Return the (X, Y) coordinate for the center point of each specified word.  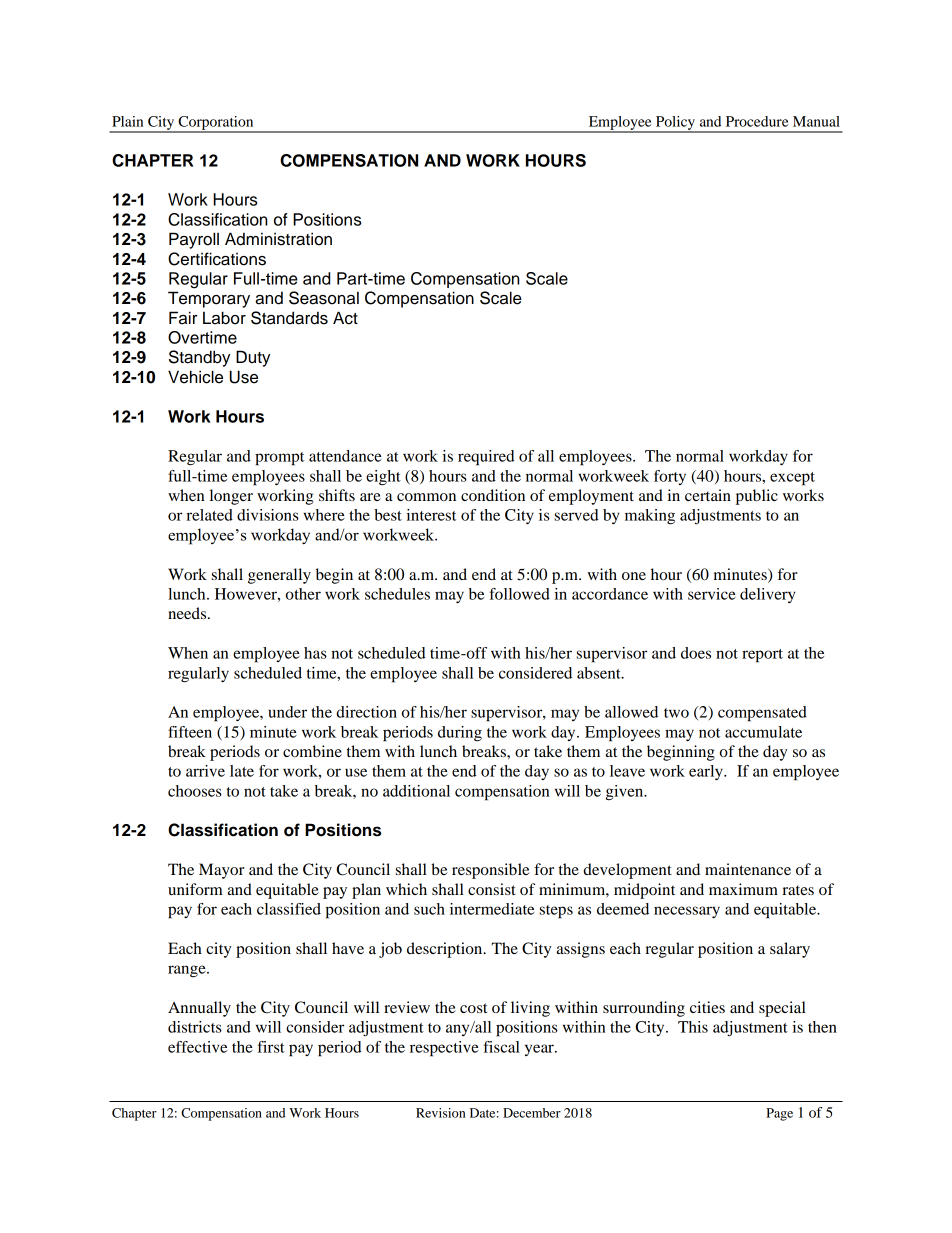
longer (231, 497)
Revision (441, 1113)
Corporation (216, 124)
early (707, 772)
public (757, 497)
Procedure (757, 121)
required (486, 458)
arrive (205, 771)
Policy (675, 124)
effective (197, 1047)
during (460, 734)
